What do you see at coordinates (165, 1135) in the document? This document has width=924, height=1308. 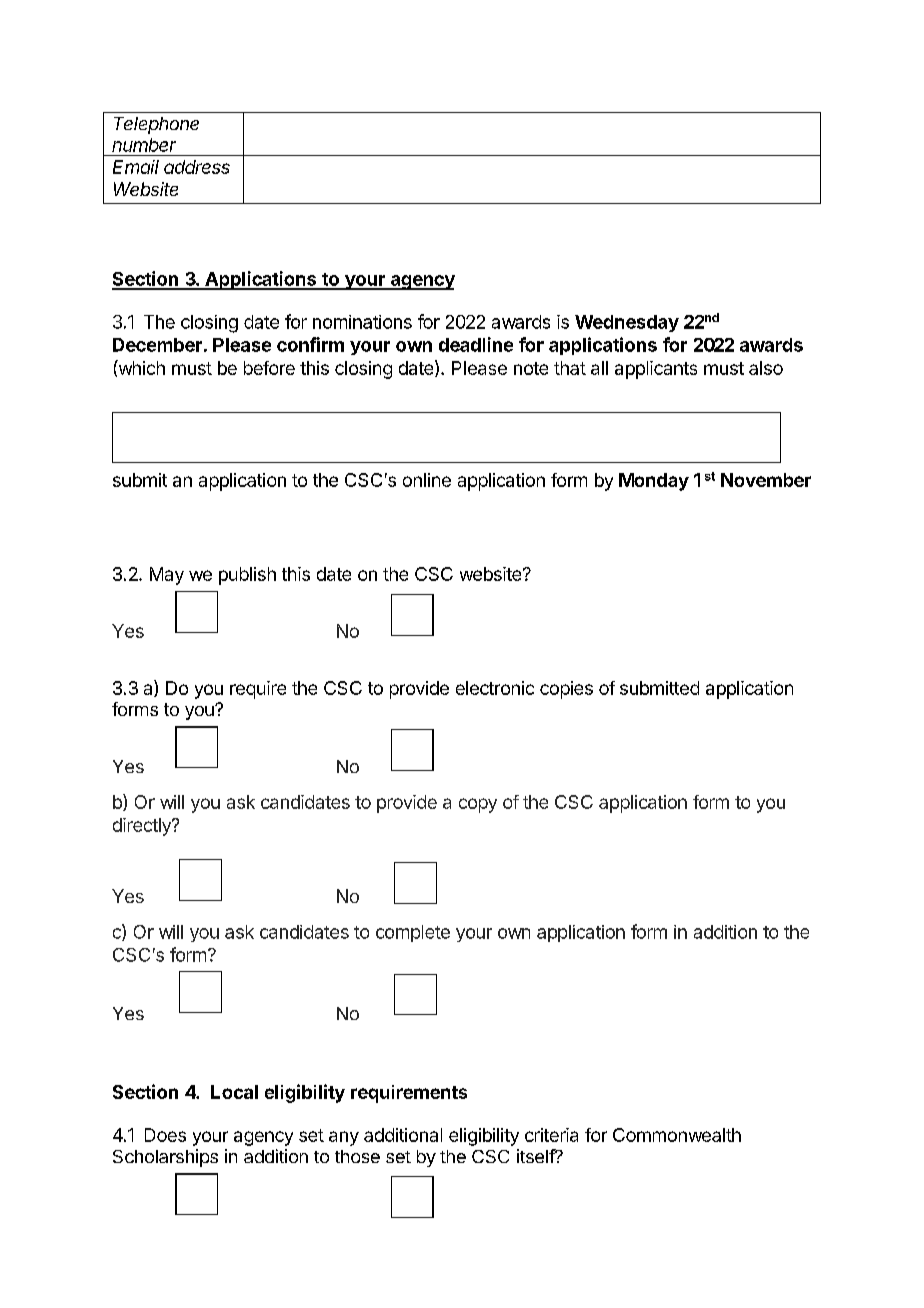 I see `Does` at bounding box center [165, 1135].
